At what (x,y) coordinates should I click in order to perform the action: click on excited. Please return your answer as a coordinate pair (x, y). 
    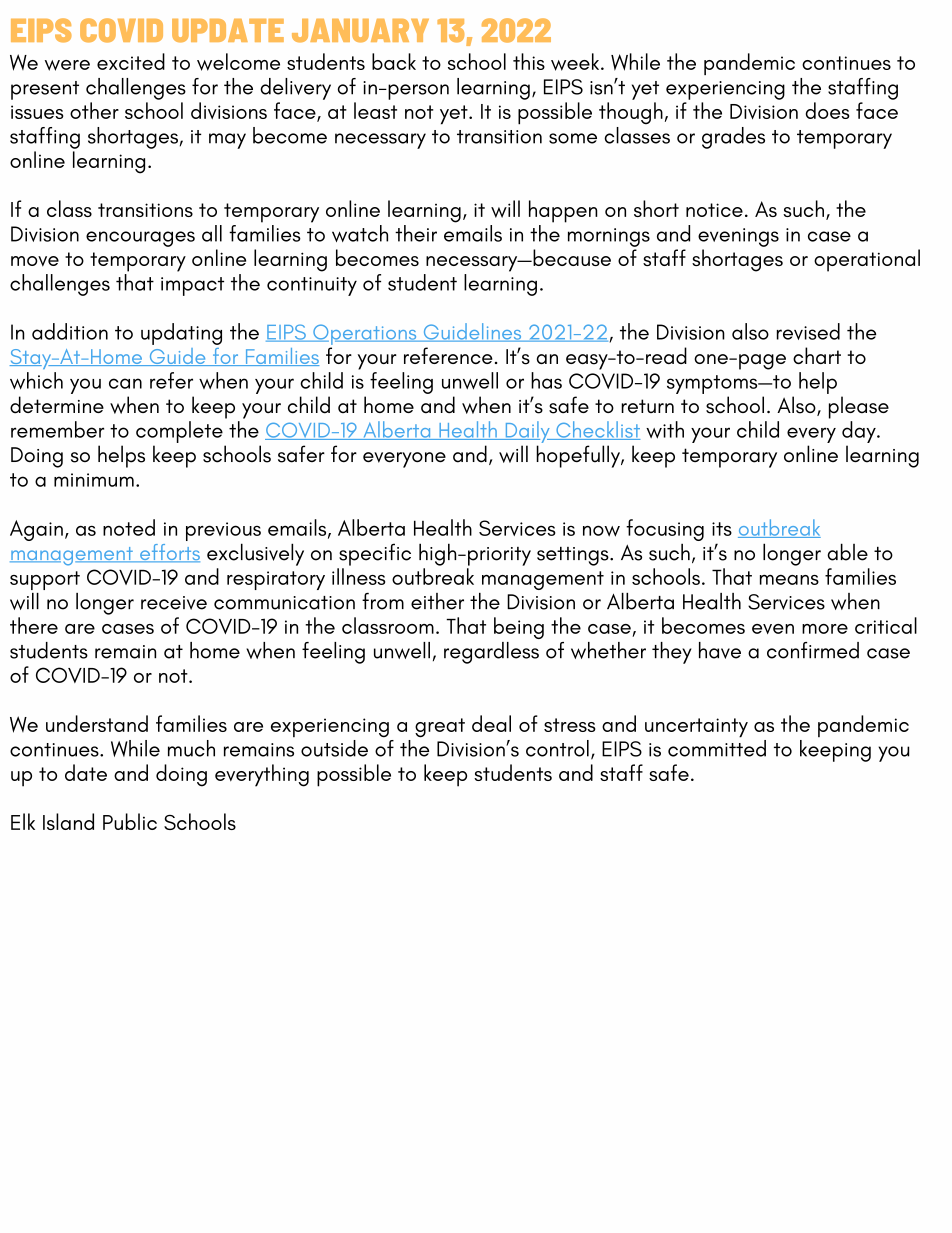
    Looking at the image, I should click on (131, 61).
